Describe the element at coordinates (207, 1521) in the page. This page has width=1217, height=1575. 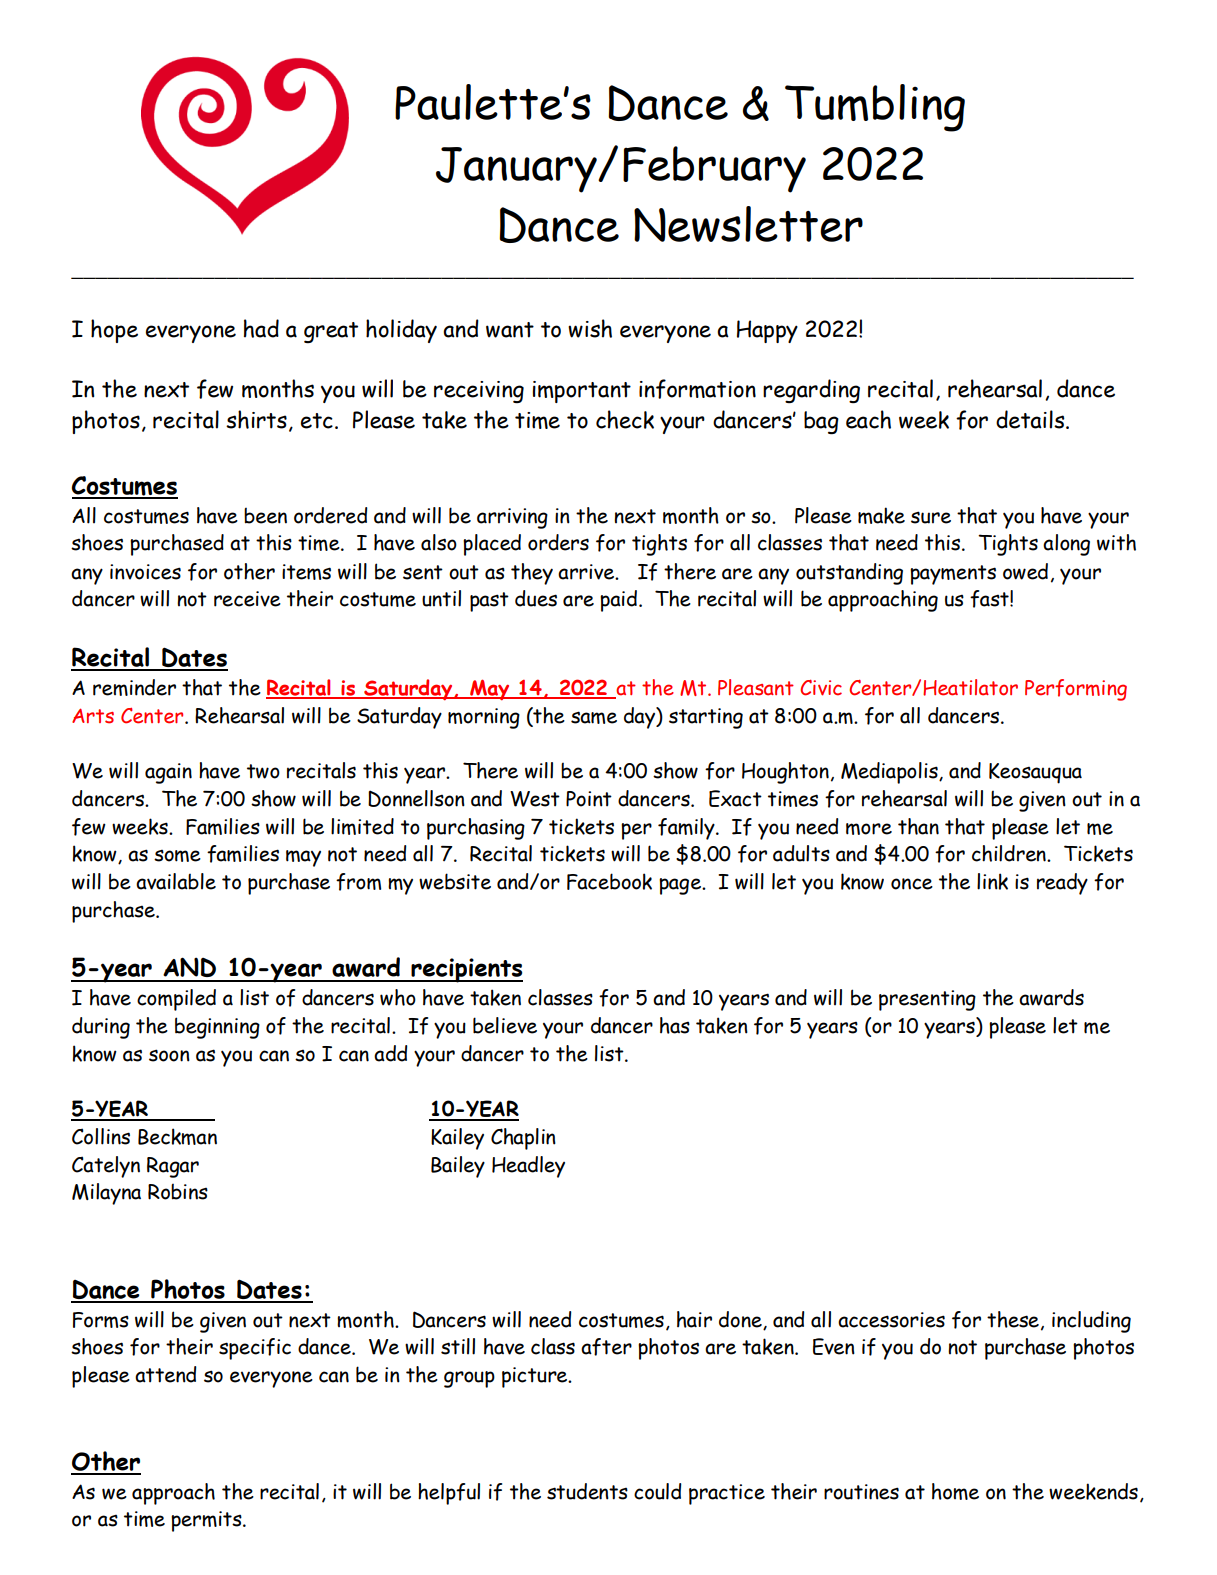
I see `permits` at that location.
